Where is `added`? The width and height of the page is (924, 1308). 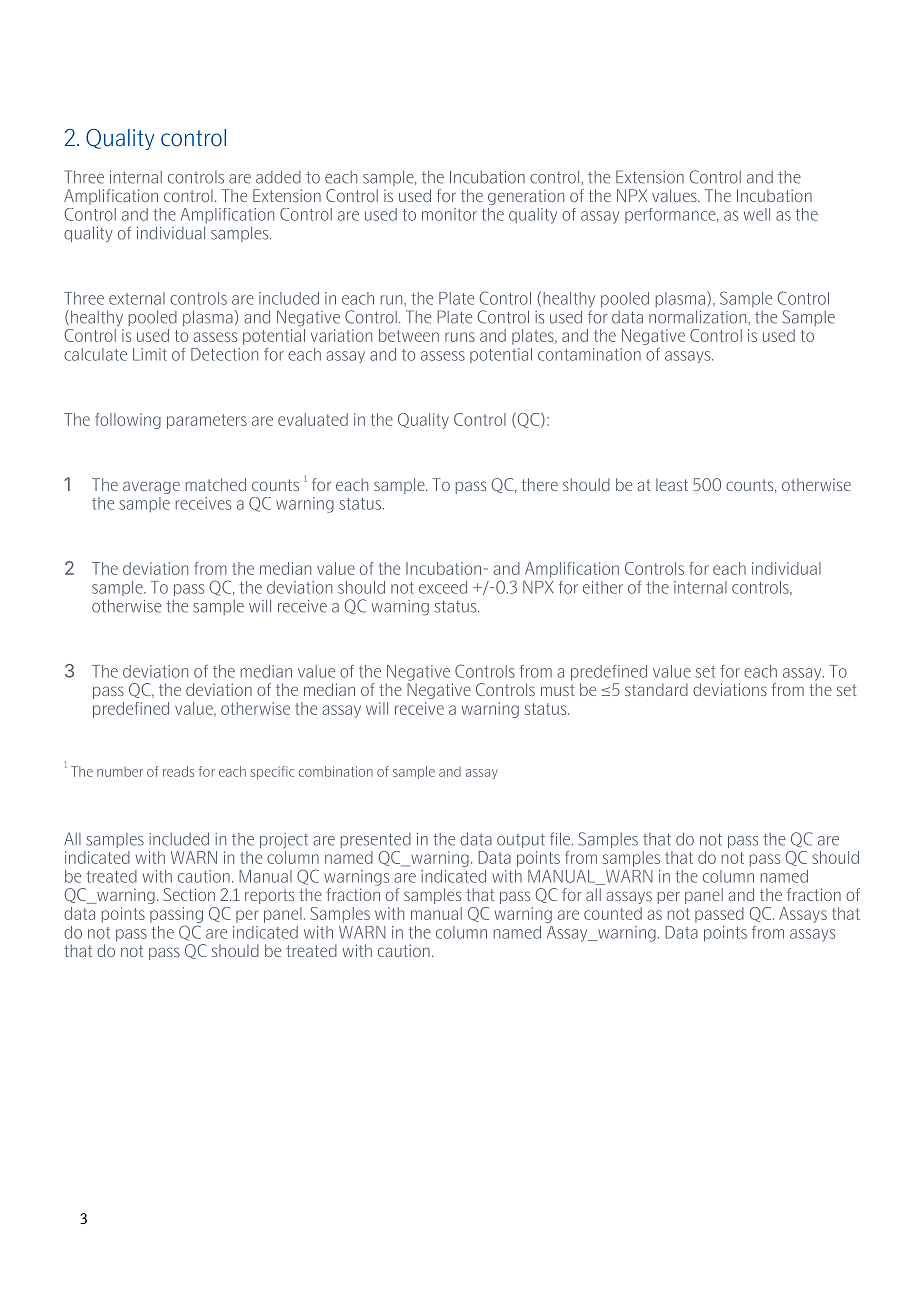 added is located at coordinates (278, 177).
